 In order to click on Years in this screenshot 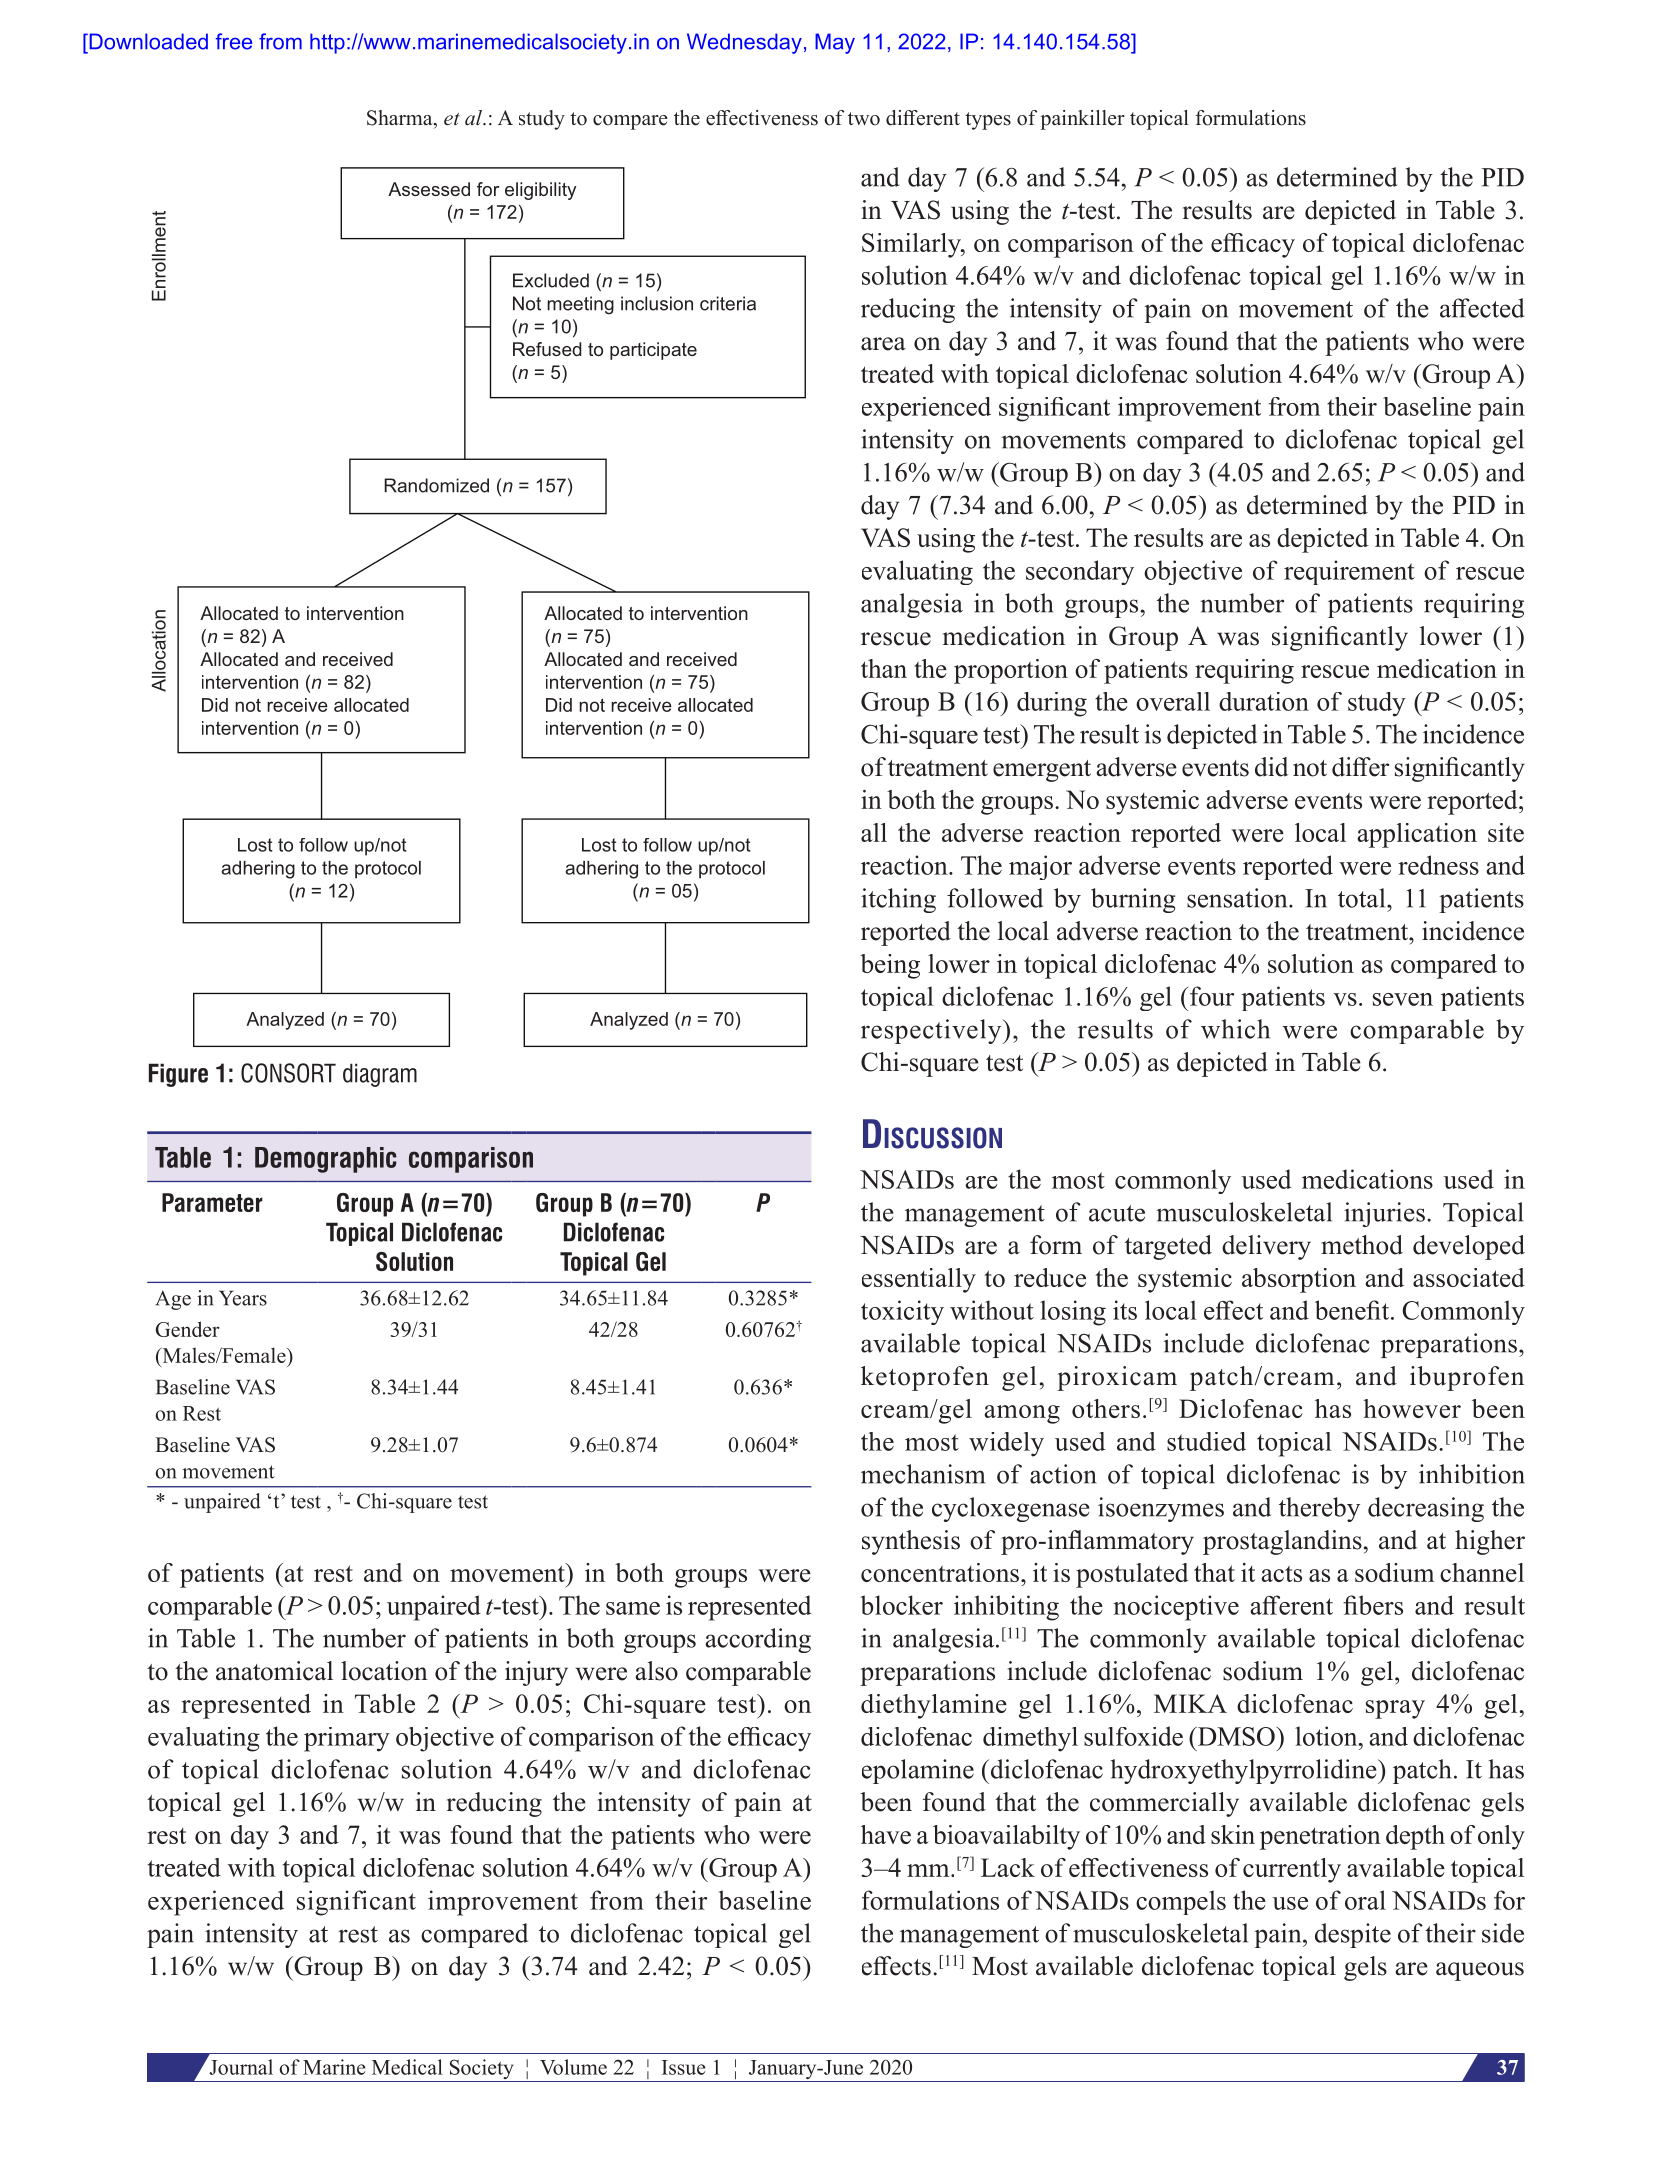, I will do `click(243, 1298)`.
